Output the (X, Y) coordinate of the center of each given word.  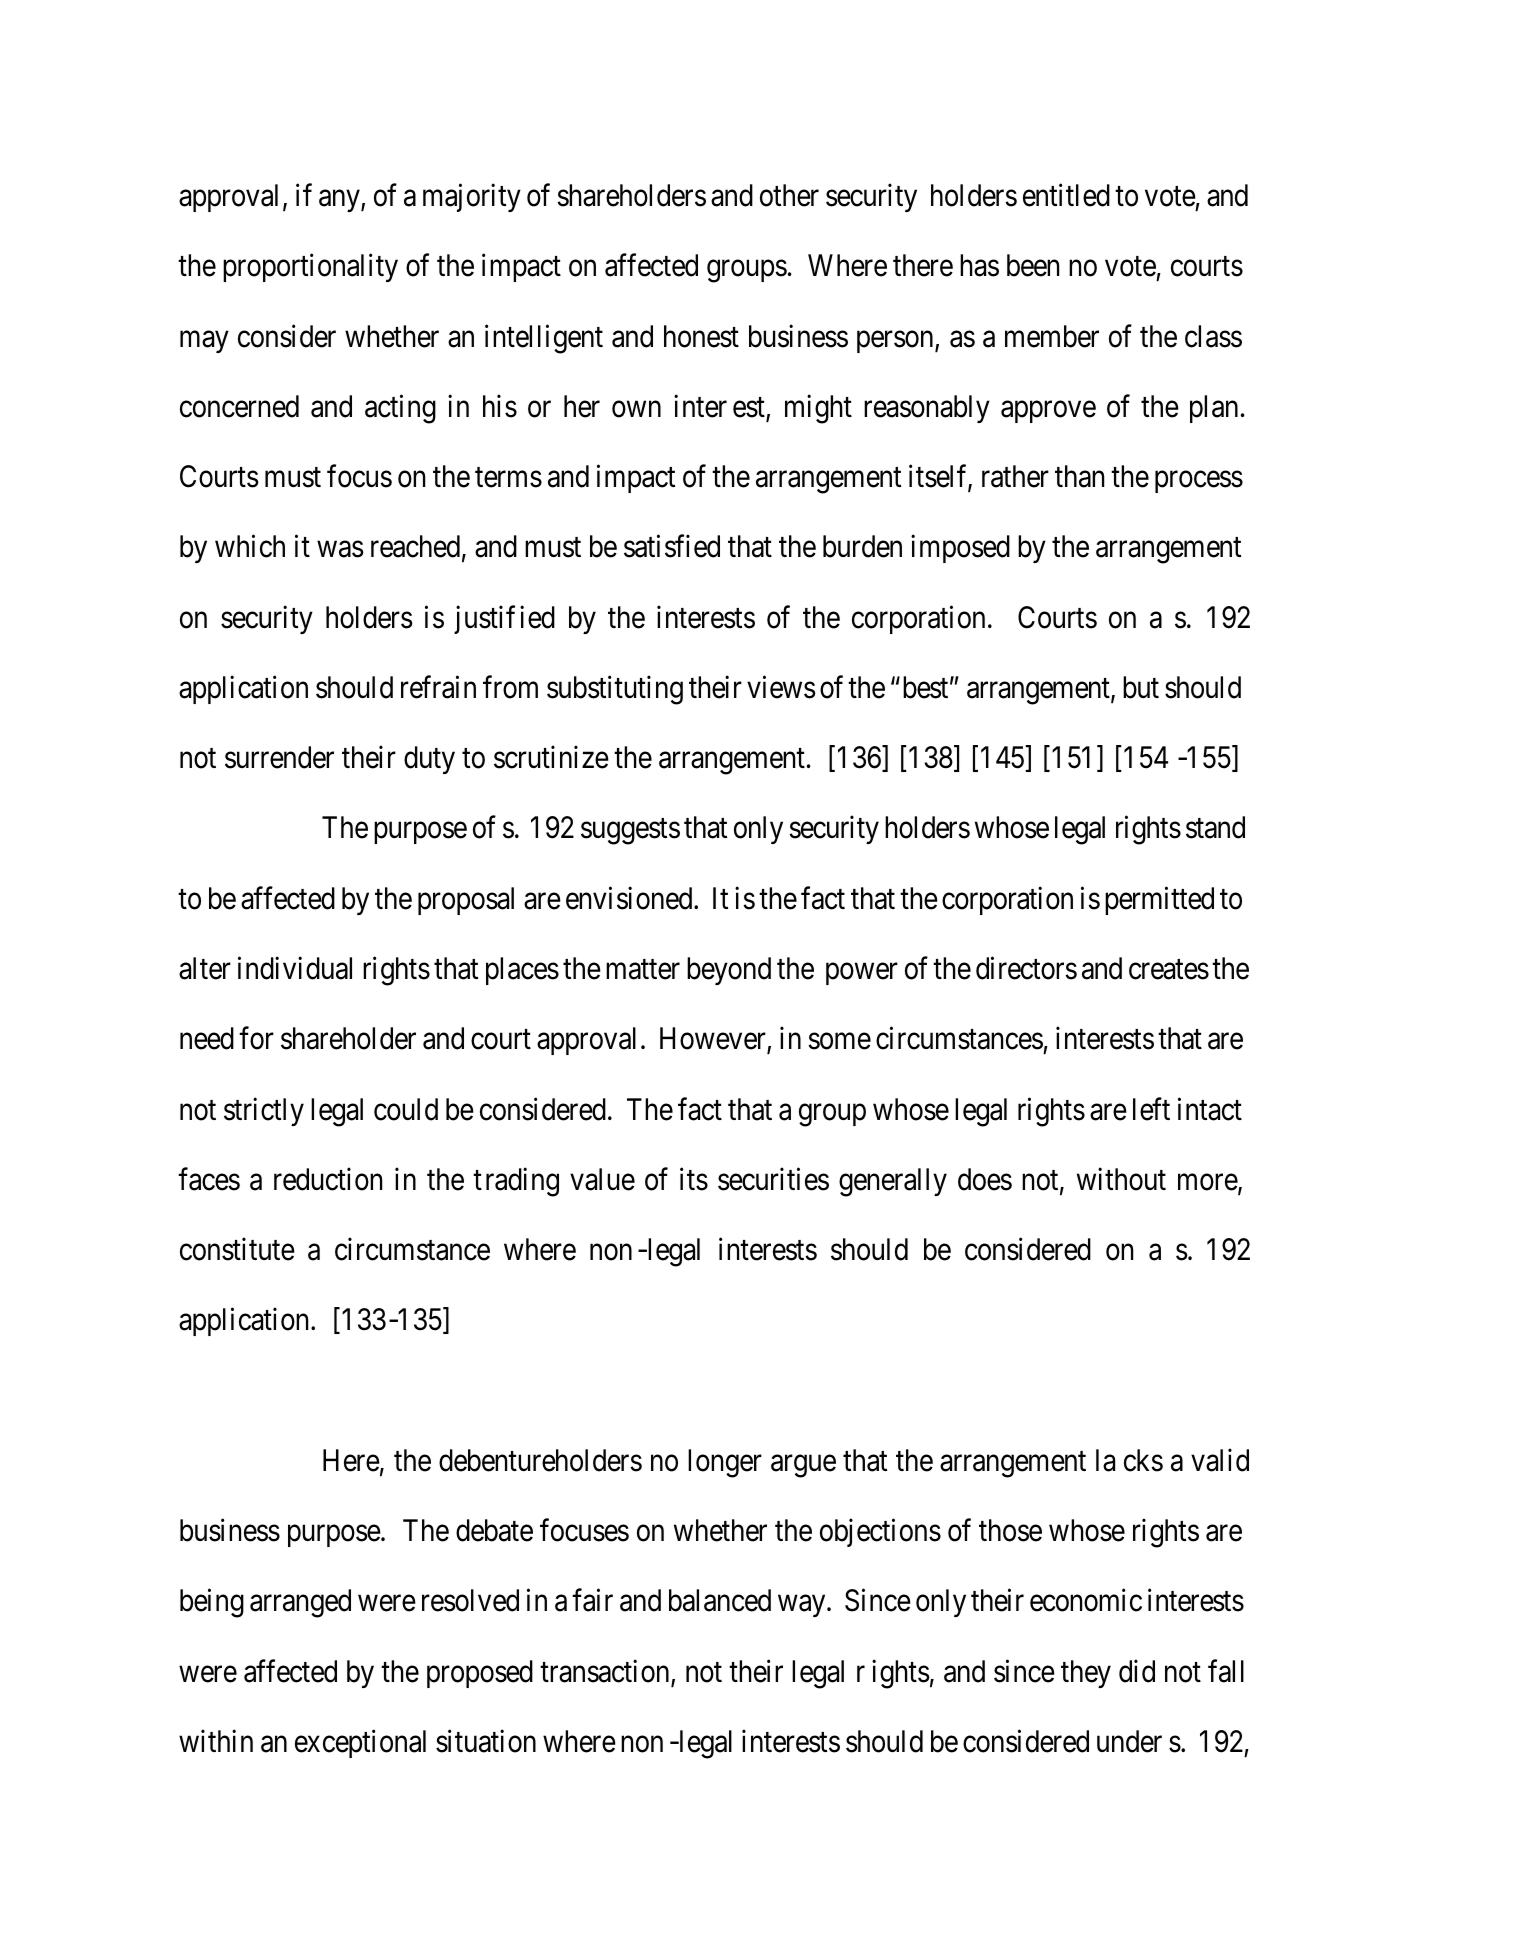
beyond (729, 971)
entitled (1066, 195)
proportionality (310, 268)
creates (1169, 970)
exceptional (360, 1744)
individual (295, 968)
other (789, 195)
